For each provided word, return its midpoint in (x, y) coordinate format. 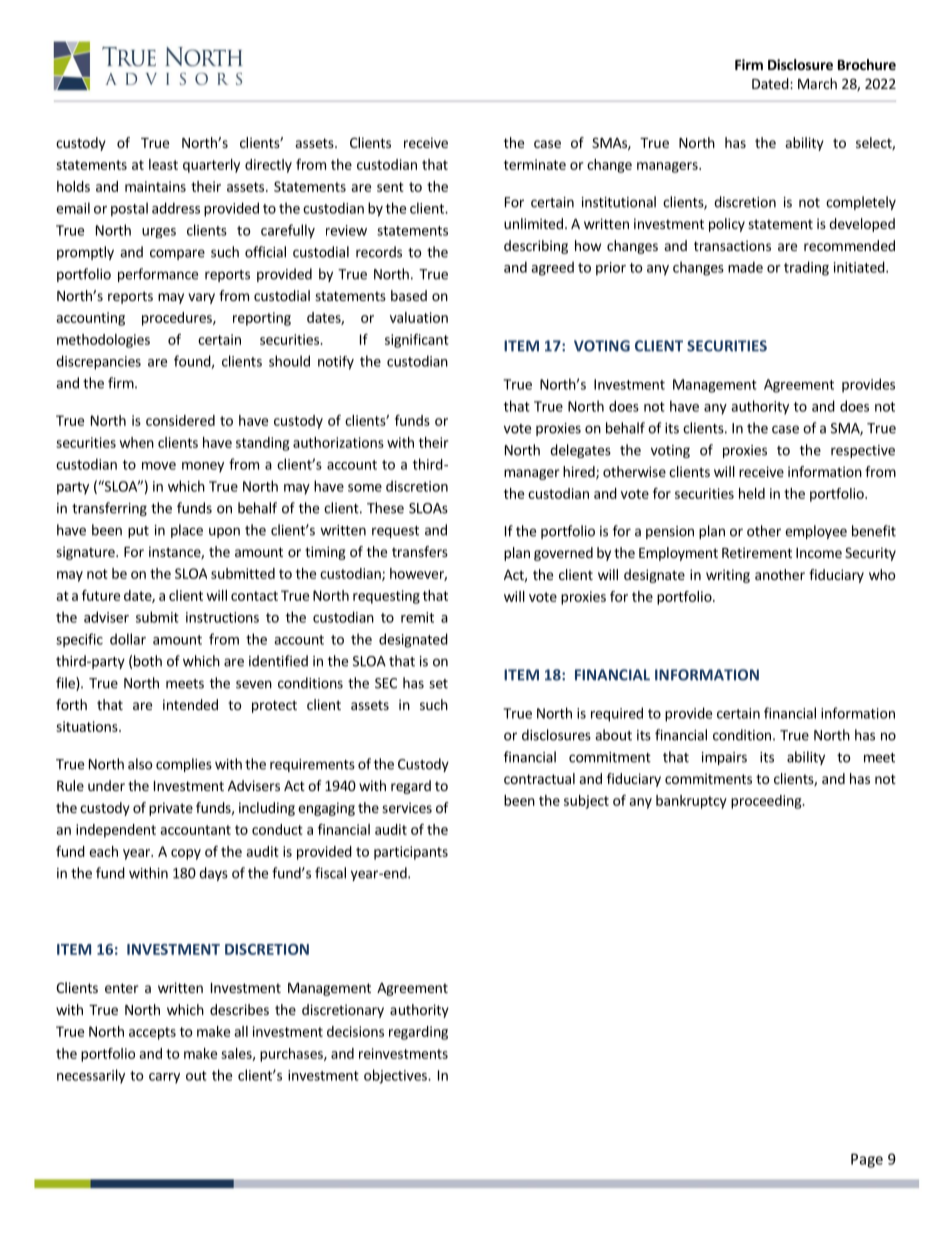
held (752, 493)
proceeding (767, 802)
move (159, 466)
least (163, 164)
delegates (580, 451)
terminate (535, 164)
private (171, 809)
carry (164, 1078)
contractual (539, 778)
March (817, 83)
